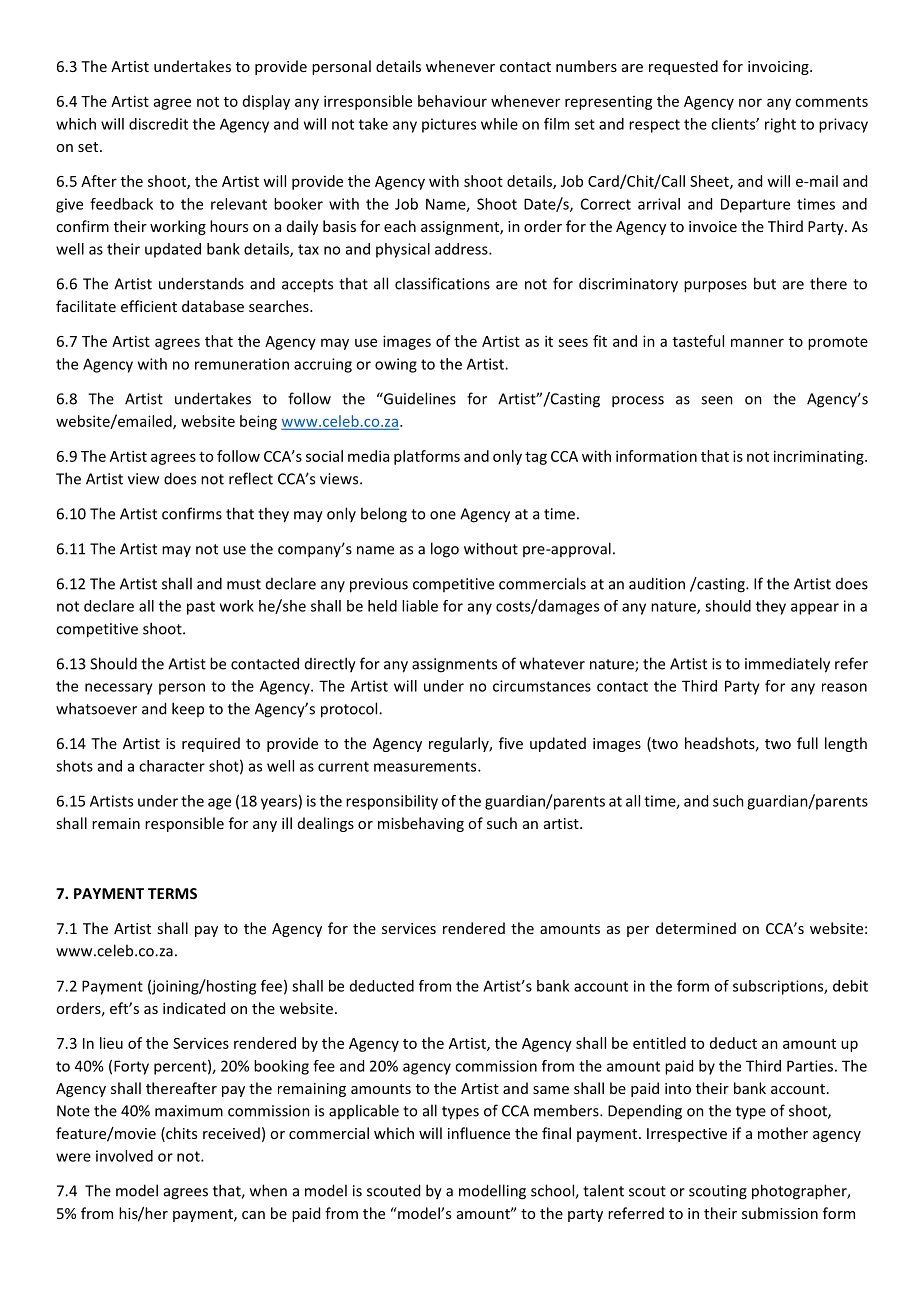  Describe the element at coordinates (158, 124) in the page. I see `discredit` at that location.
